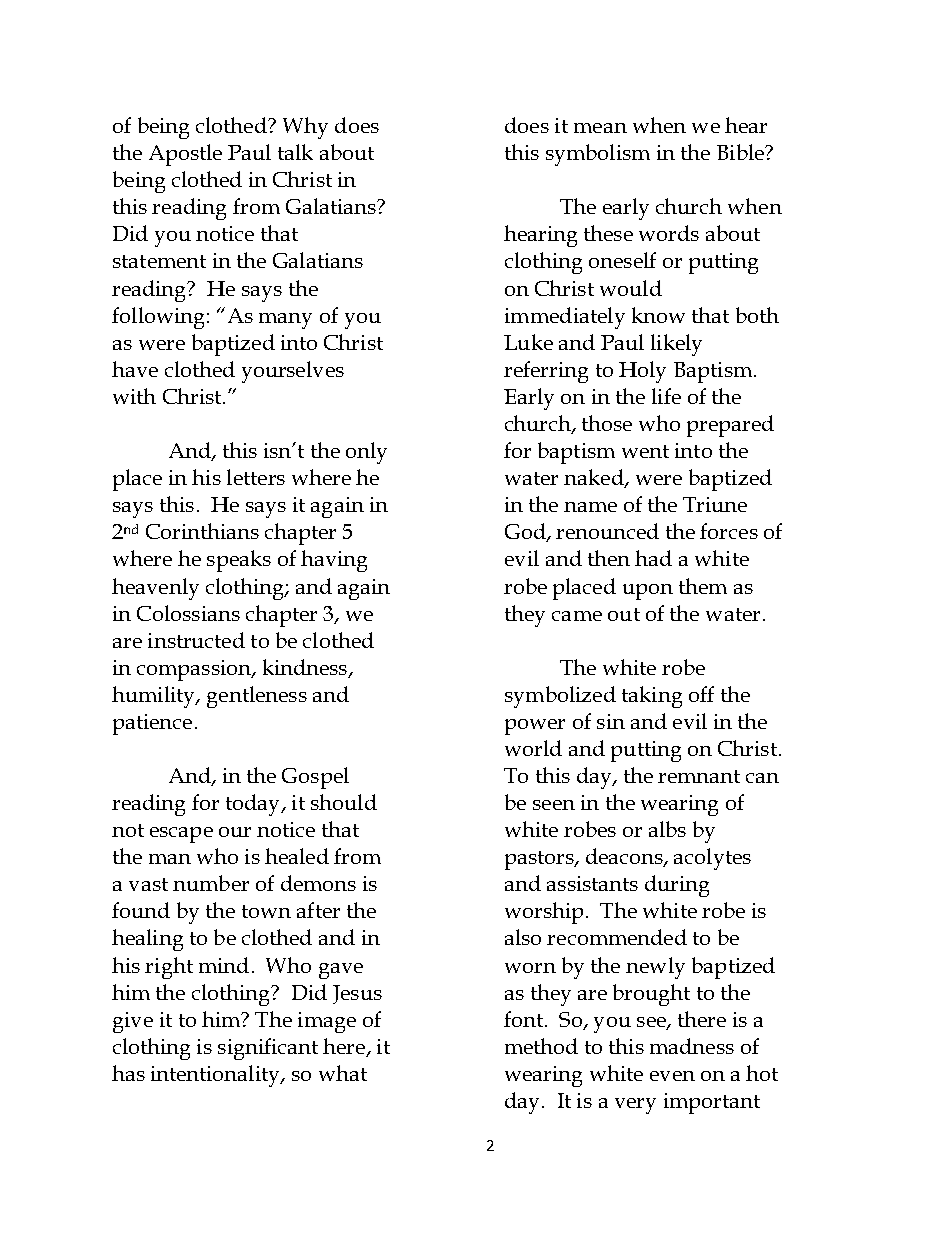 This screenshot has height=1233, width=952. Describe the element at coordinates (703, 586) in the screenshot. I see `them` at that location.
